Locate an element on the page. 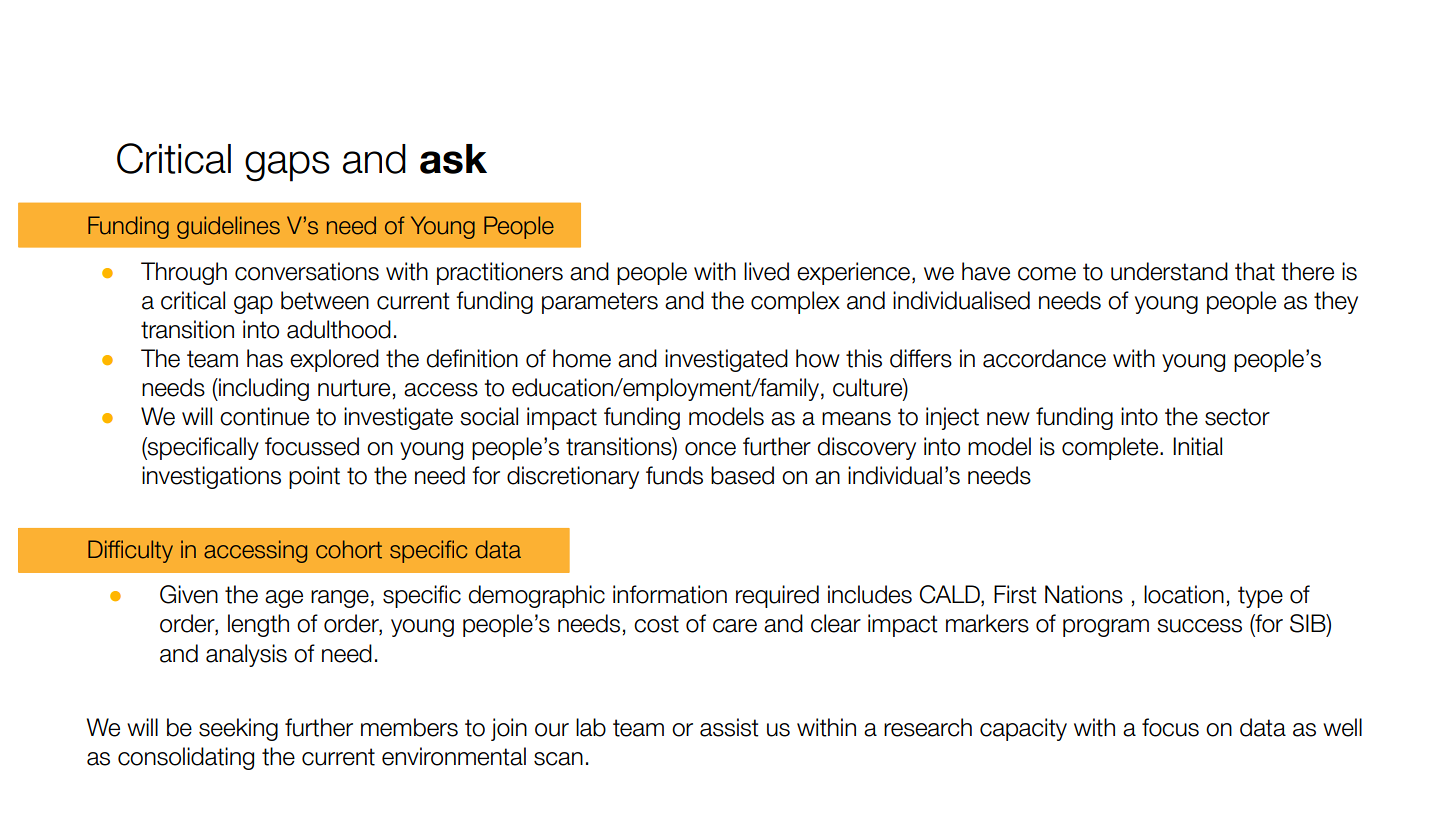  well is located at coordinates (1342, 727).
